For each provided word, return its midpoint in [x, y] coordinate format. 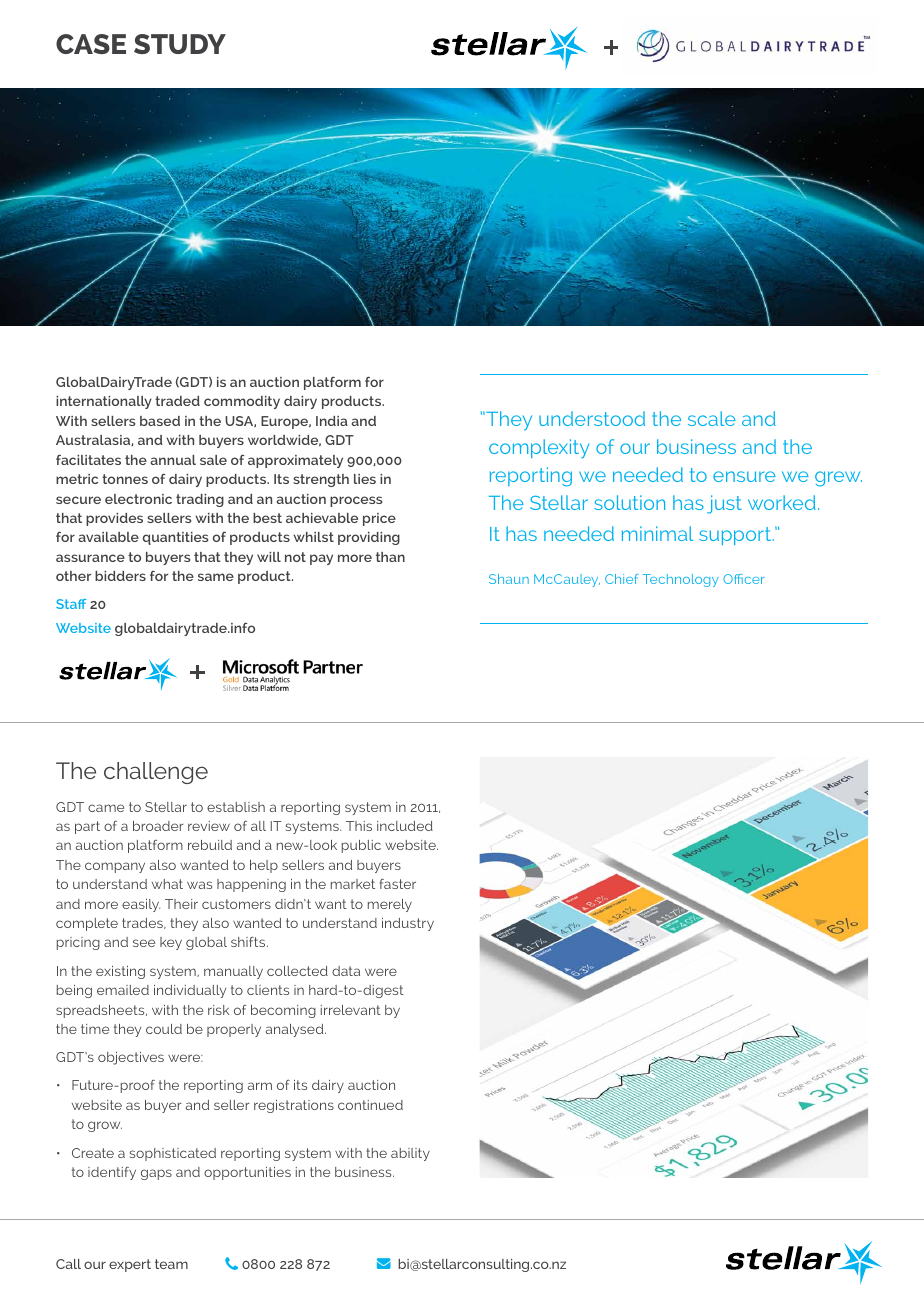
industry [408, 924]
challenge [156, 773]
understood [592, 418]
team [171, 1264]
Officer [744, 579]
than [390, 557]
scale [712, 418]
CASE [91, 44]
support [736, 536]
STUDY [180, 44]
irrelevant [351, 1010]
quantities [176, 538]
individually [190, 991]
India [332, 421]
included [405, 826]
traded [177, 401]
